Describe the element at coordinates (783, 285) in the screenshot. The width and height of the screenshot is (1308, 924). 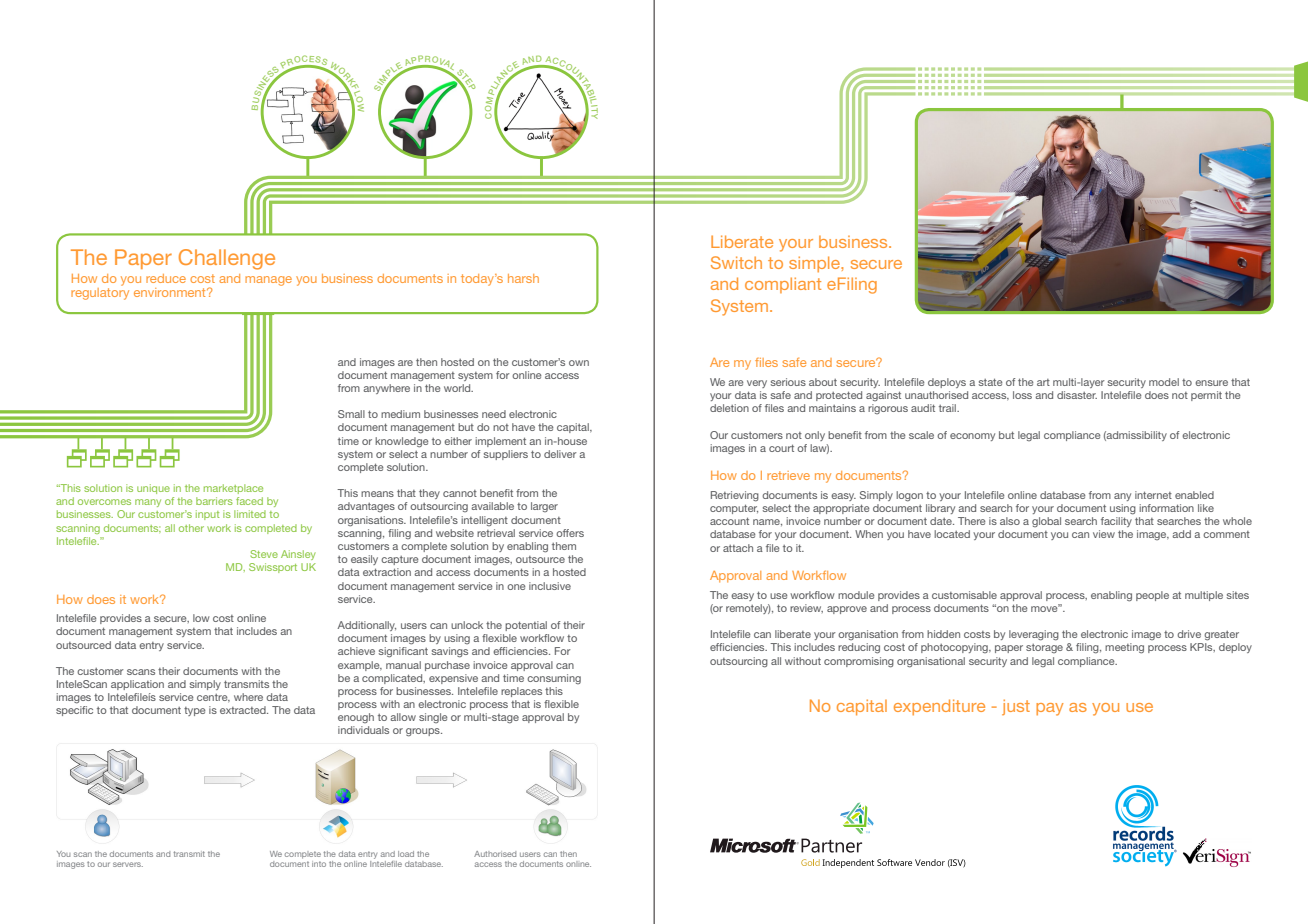
I see `compliant` at that location.
